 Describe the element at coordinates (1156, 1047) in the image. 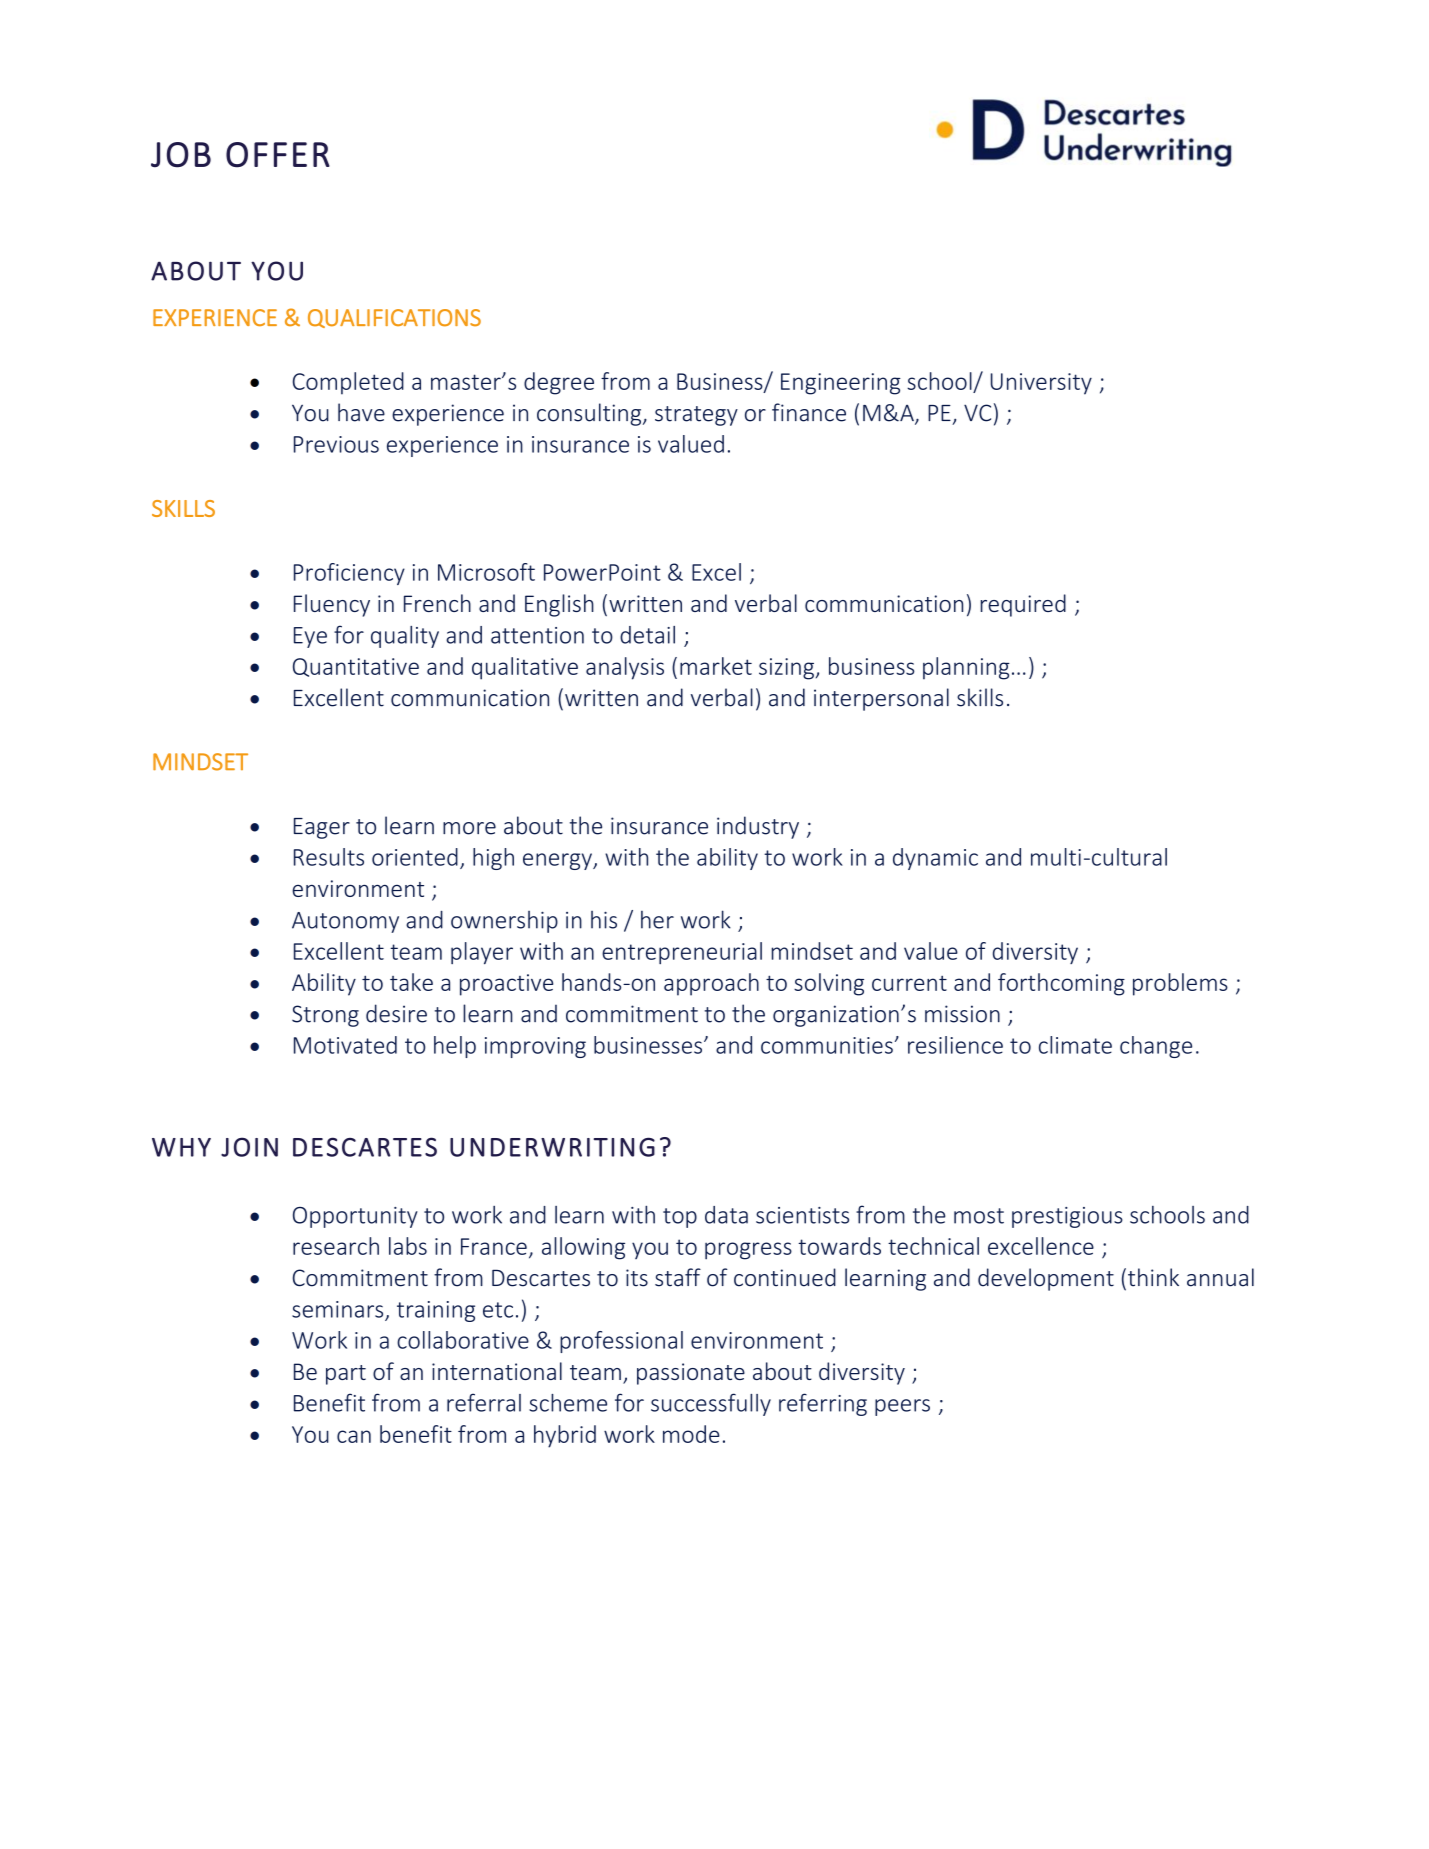

I see `change` at that location.
